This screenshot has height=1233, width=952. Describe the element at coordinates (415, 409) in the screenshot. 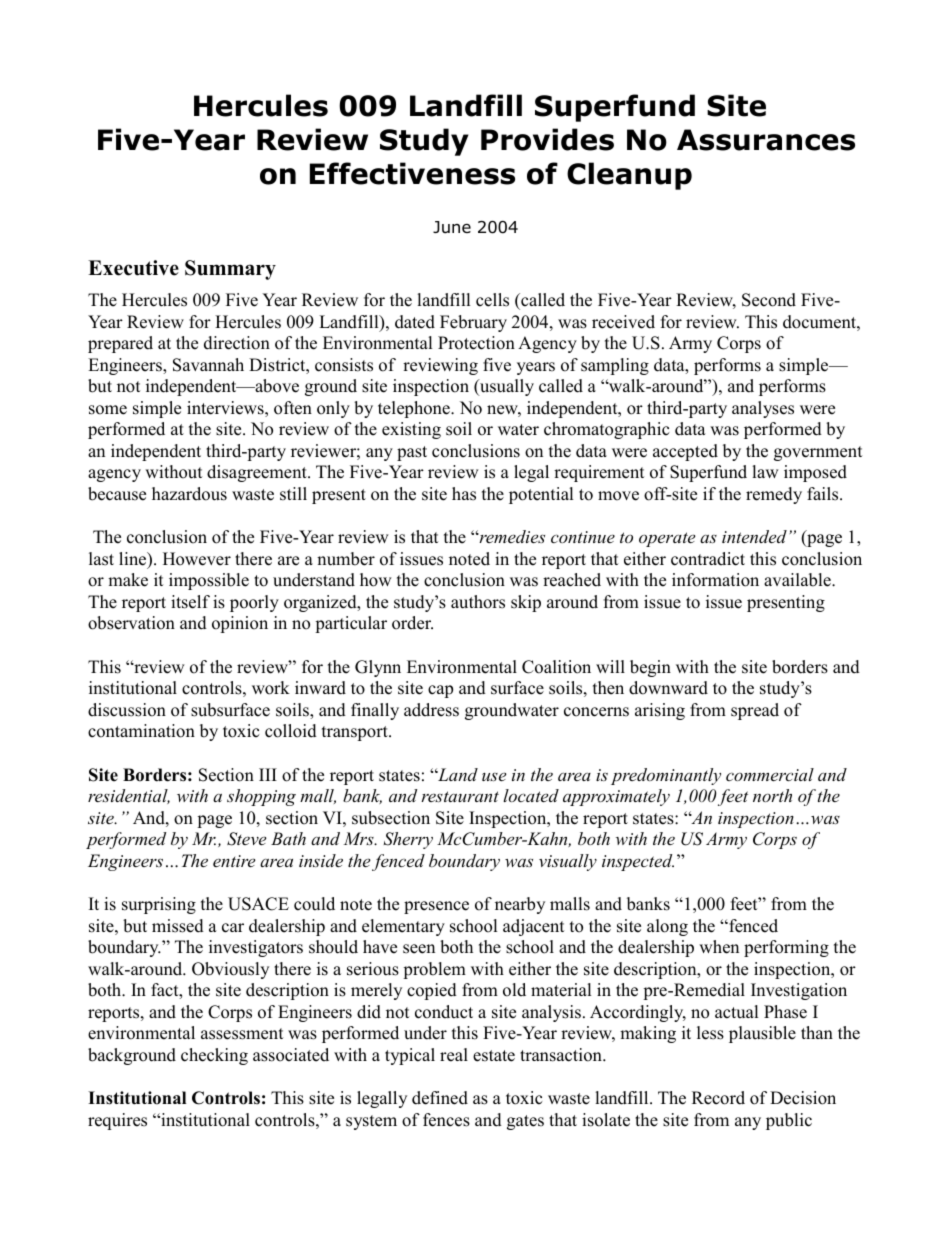

I see `telephone` at that location.
